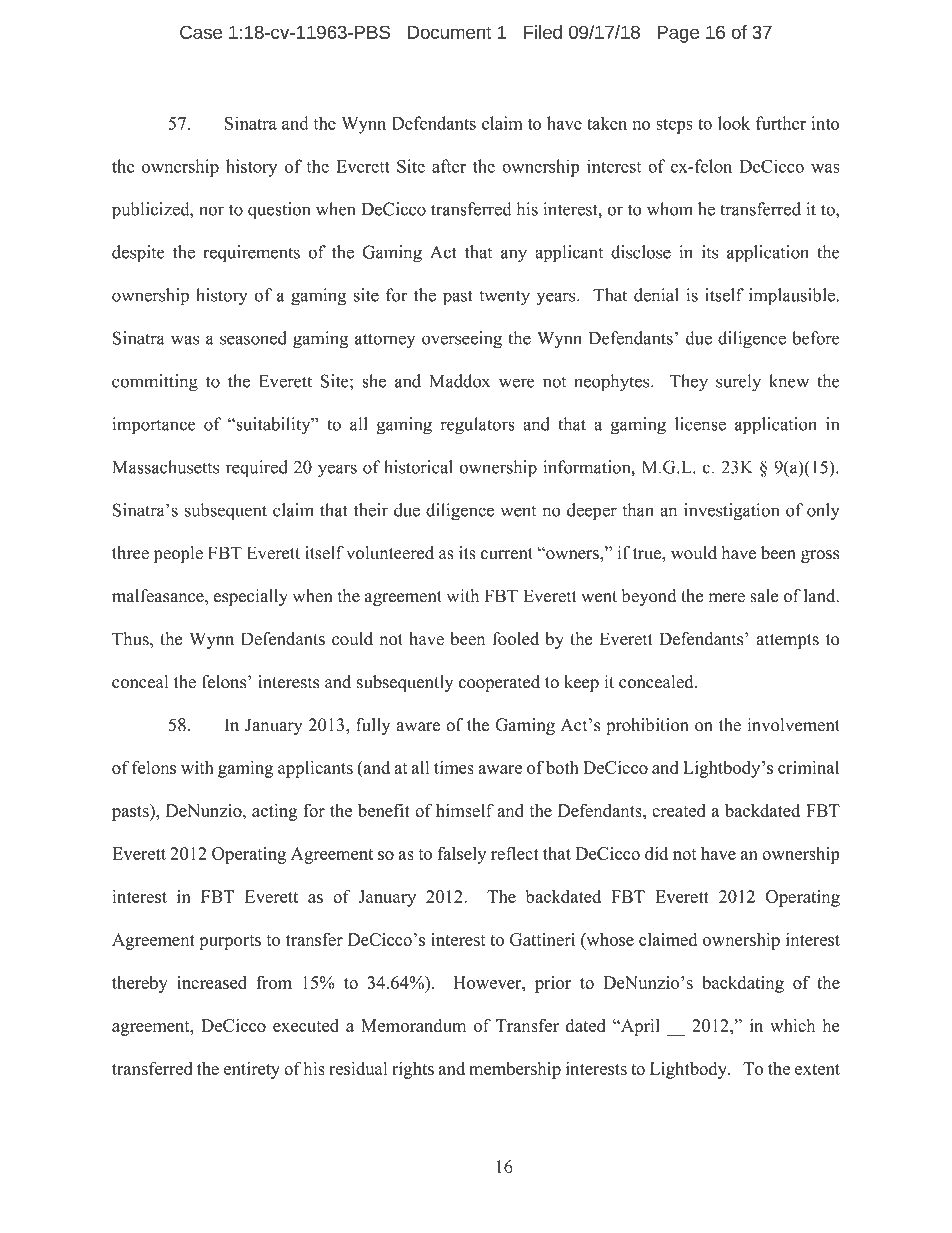 The width and height of the document is (952, 1233). Describe the element at coordinates (201, 32) in the document. I see `Case` at that location.
